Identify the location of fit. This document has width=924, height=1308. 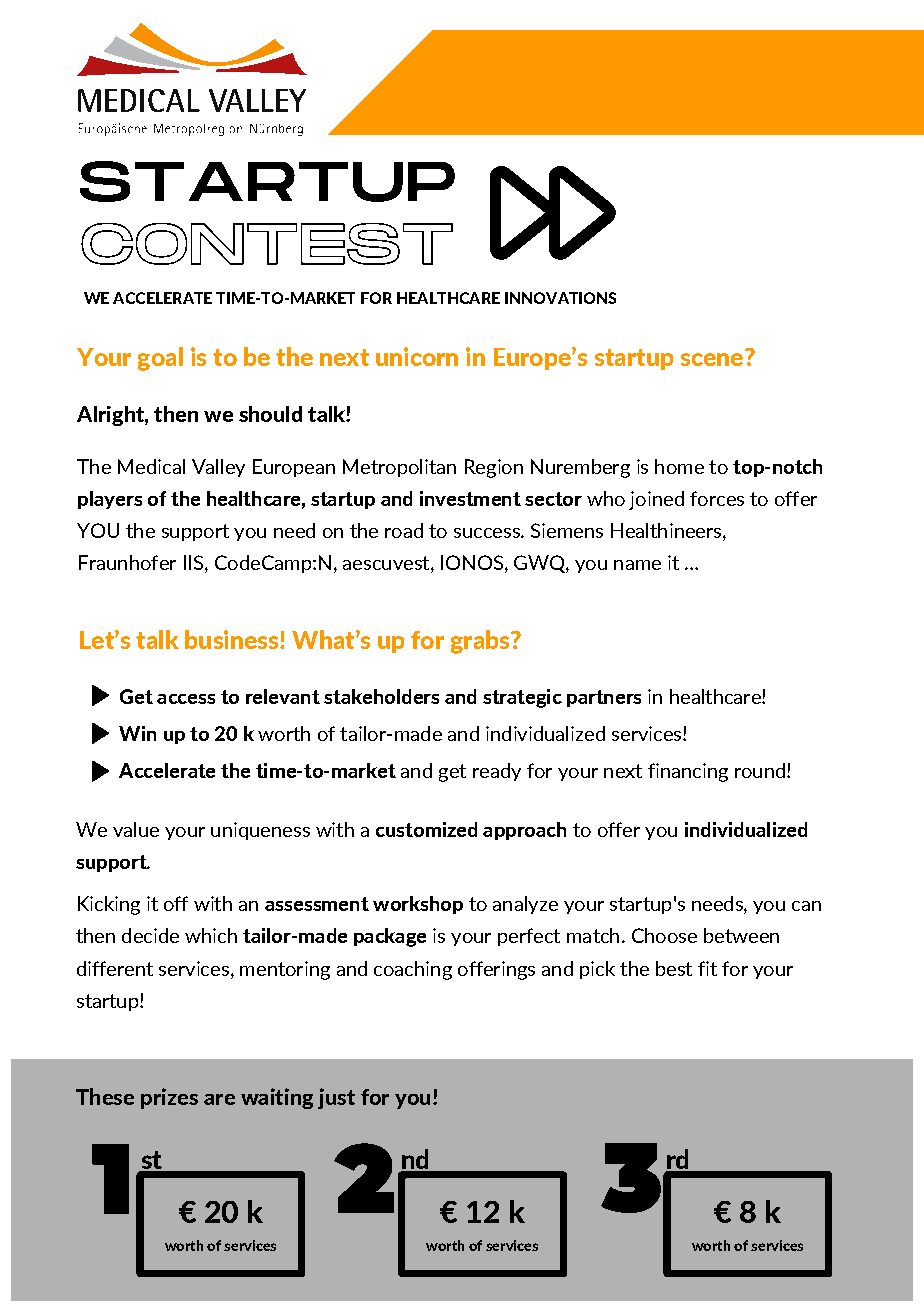
(707, 968).
